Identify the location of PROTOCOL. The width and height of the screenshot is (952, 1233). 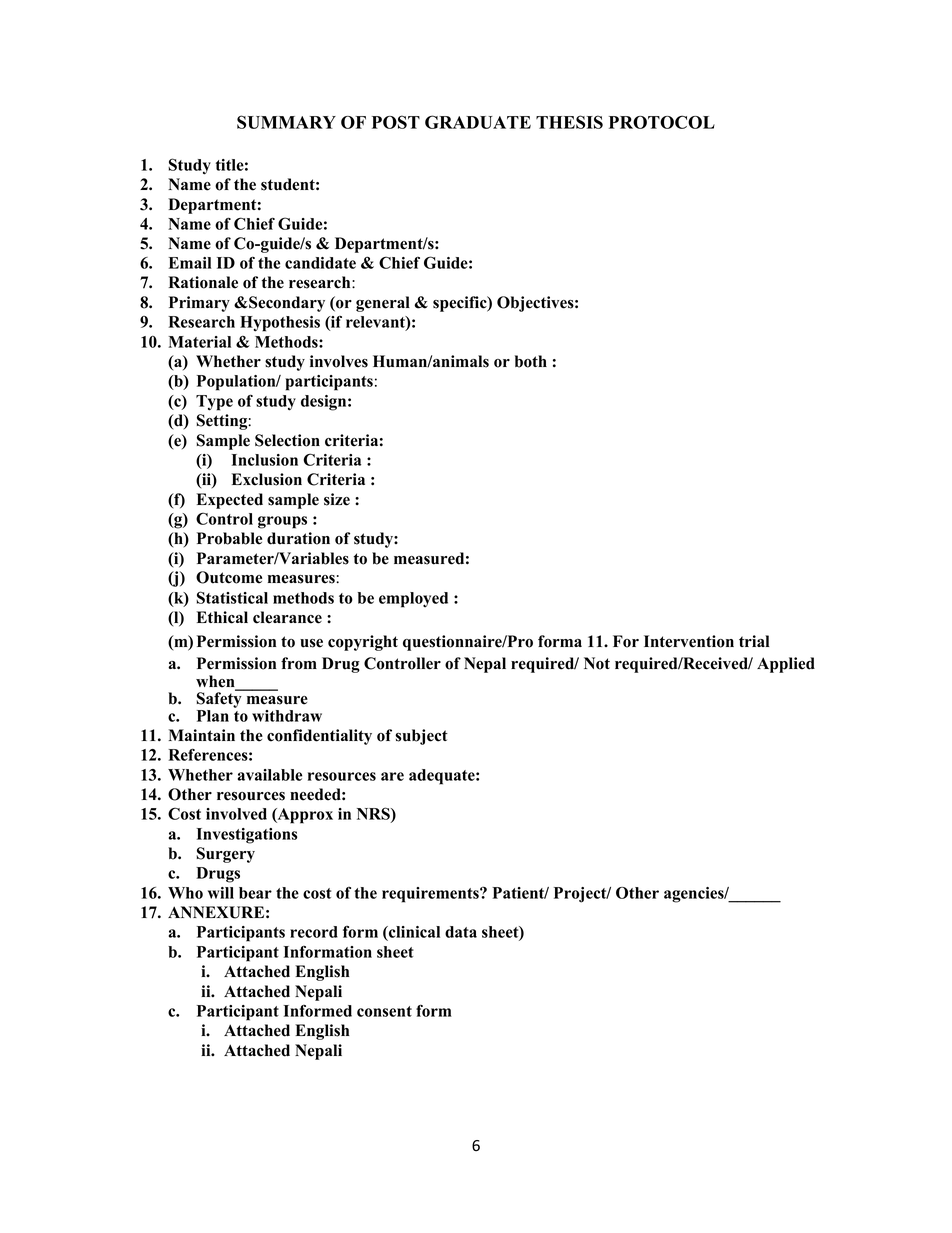
(662, 122).
